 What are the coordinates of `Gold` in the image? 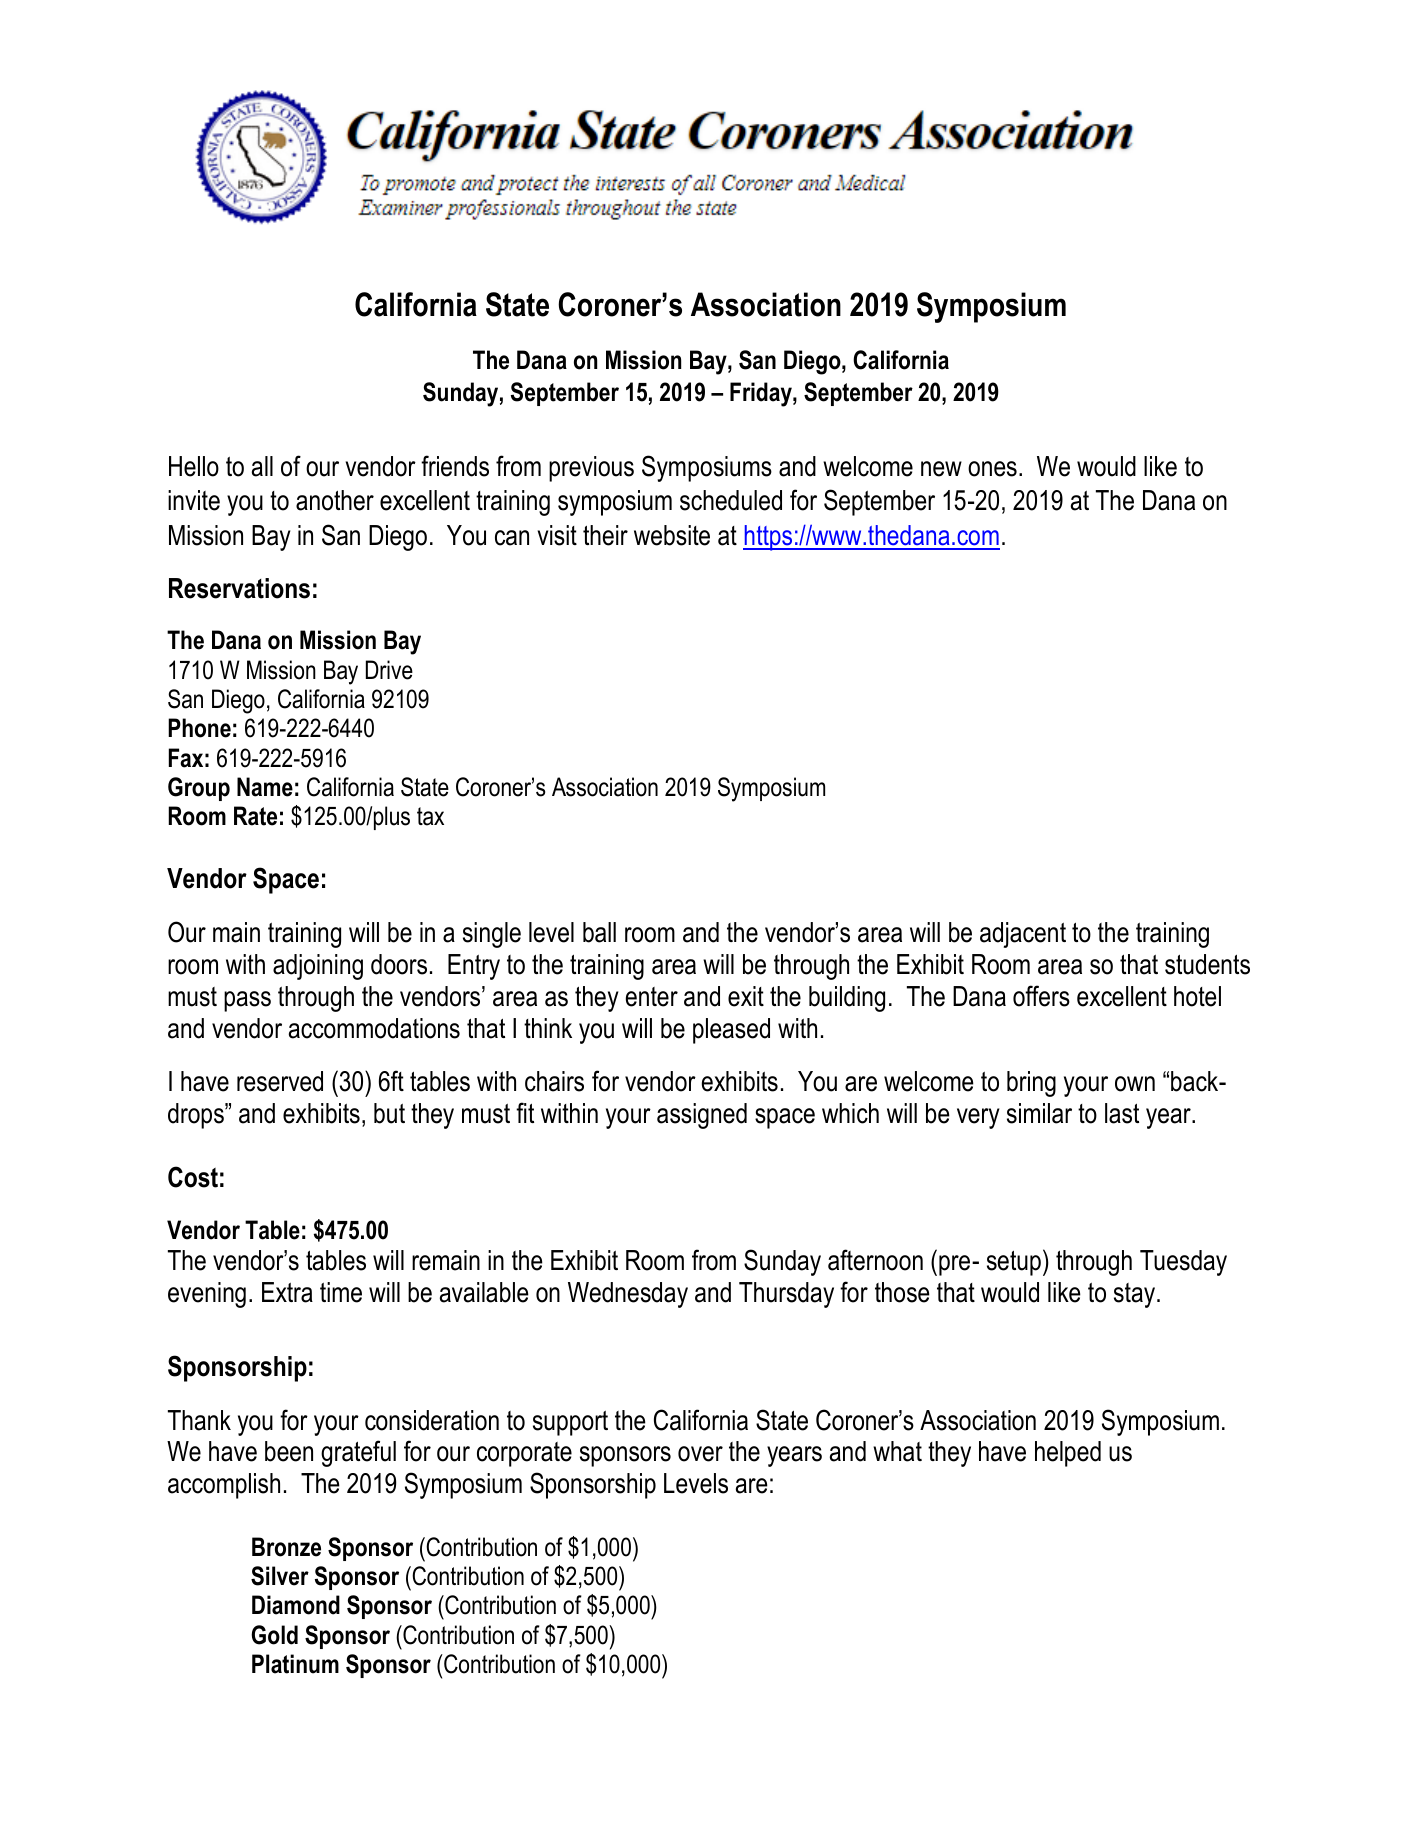 It's located at (274, 1635).
